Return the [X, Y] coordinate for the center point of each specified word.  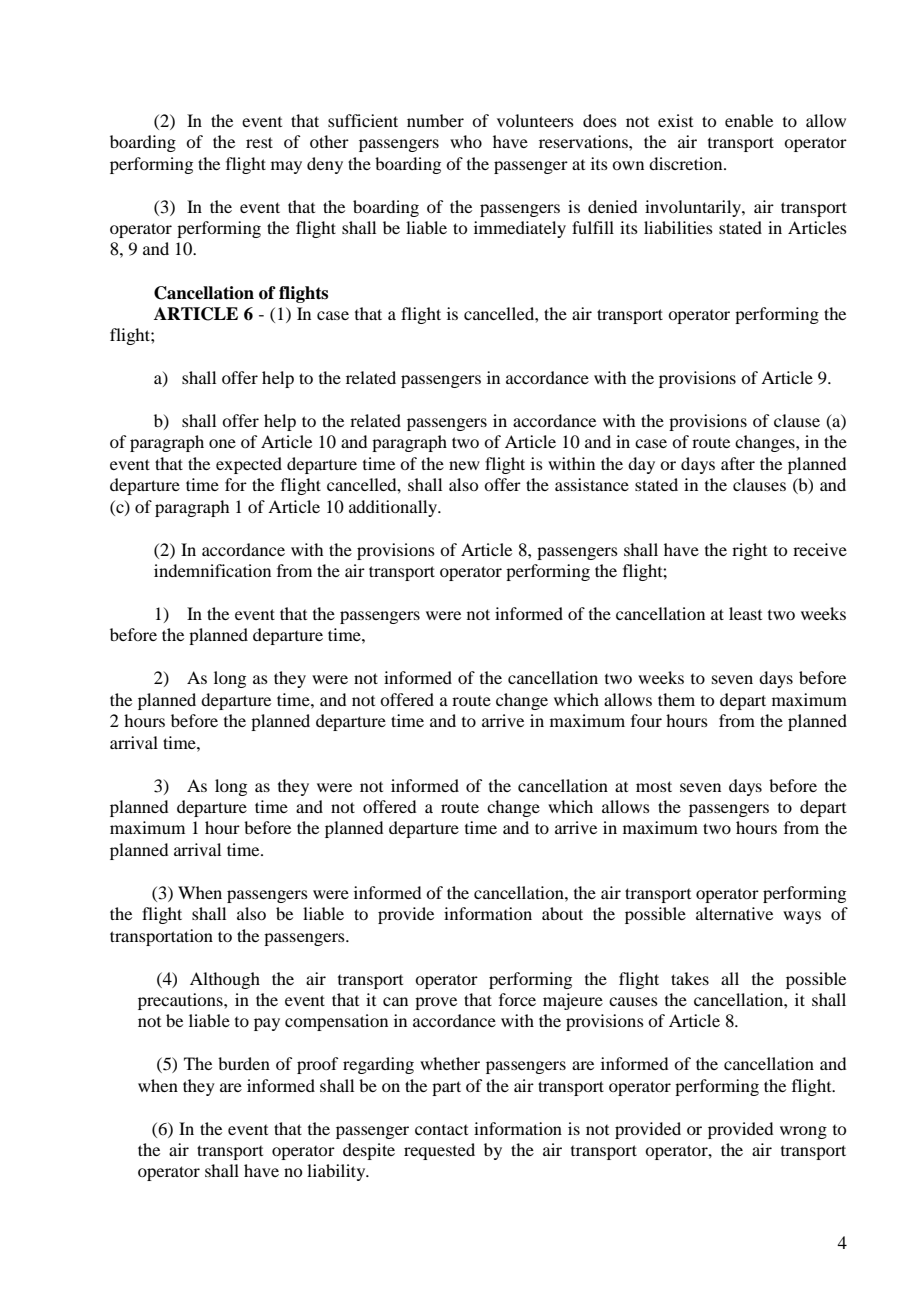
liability [337, 1172]
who [466, 141]
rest [259, 142]
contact [441, 1130]
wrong [803, 1132]
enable [749, 120]
